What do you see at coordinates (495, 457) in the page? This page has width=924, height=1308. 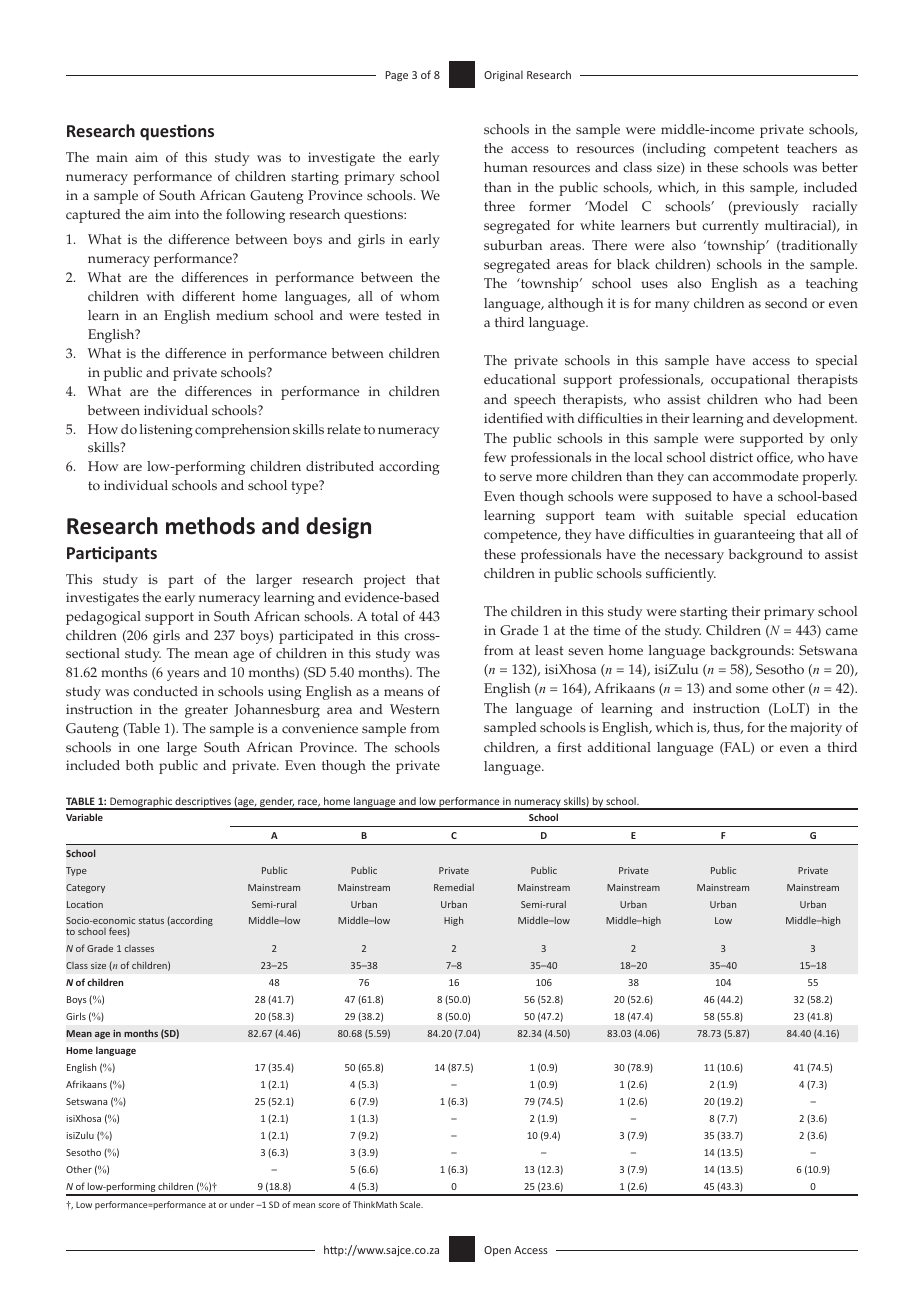 I see `few` at bounding box center [495, 457].
